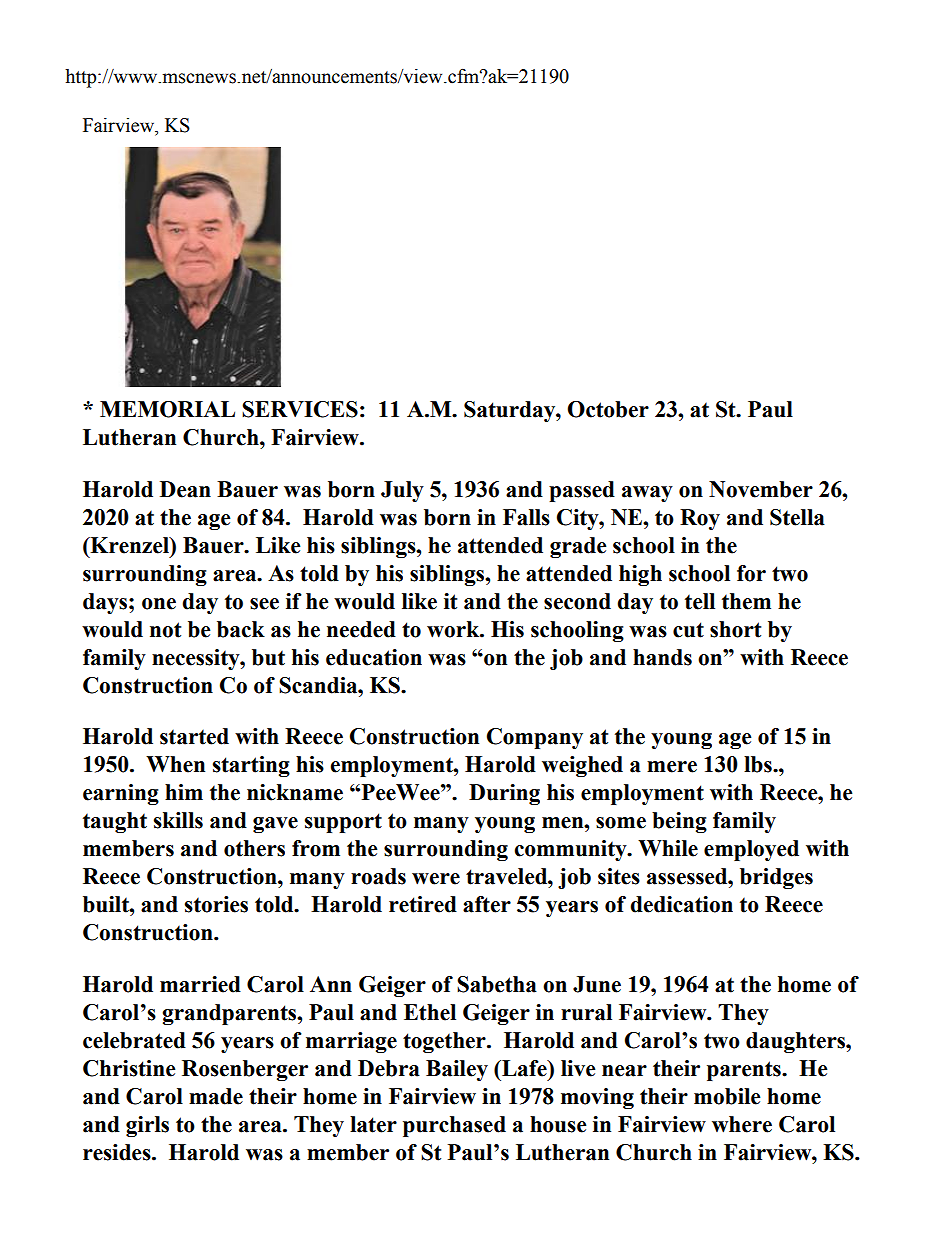  I want to click on not, so click(165, 630).
